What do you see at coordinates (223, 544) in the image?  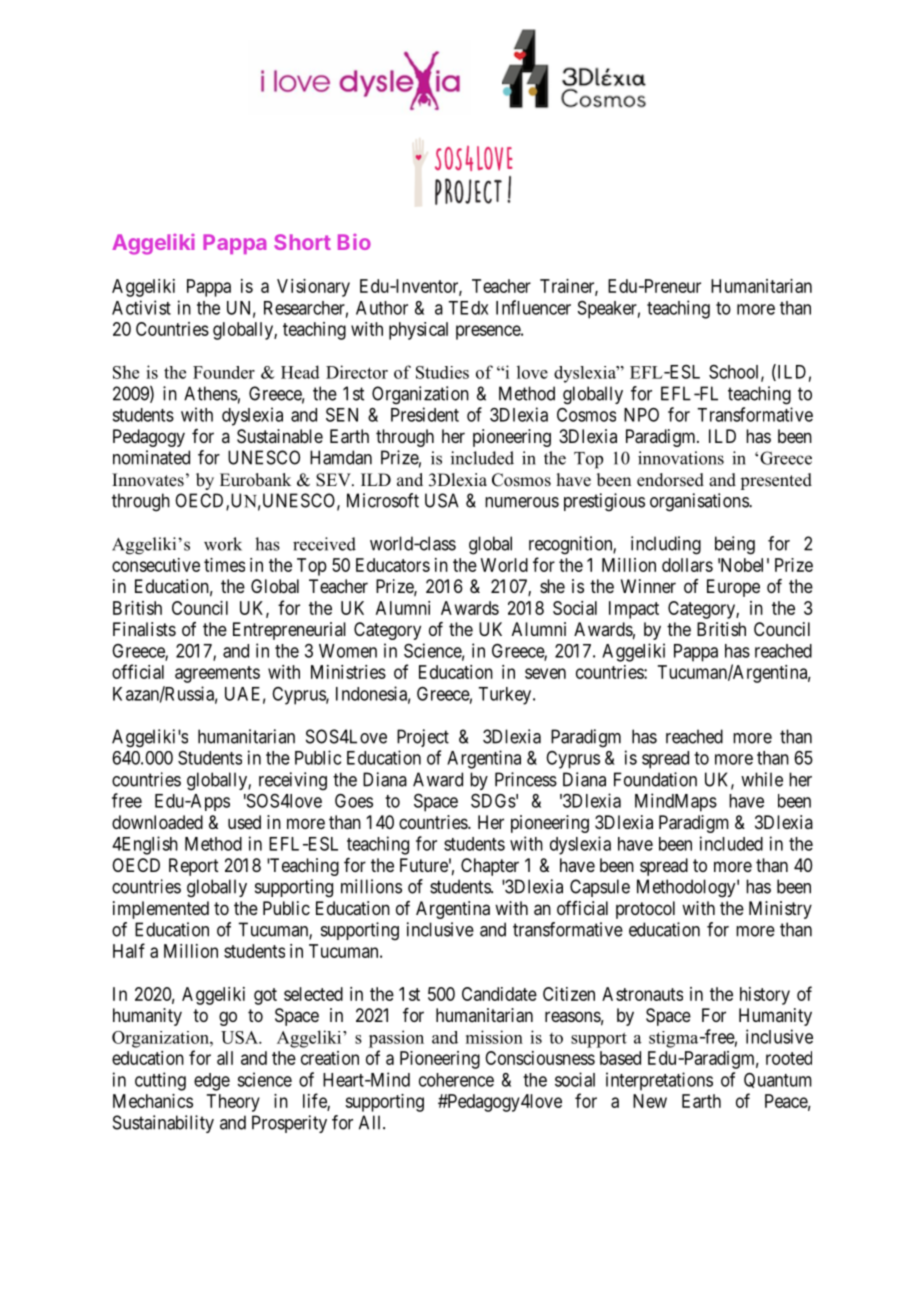 I see `work` at bounding box center [223, 544].
